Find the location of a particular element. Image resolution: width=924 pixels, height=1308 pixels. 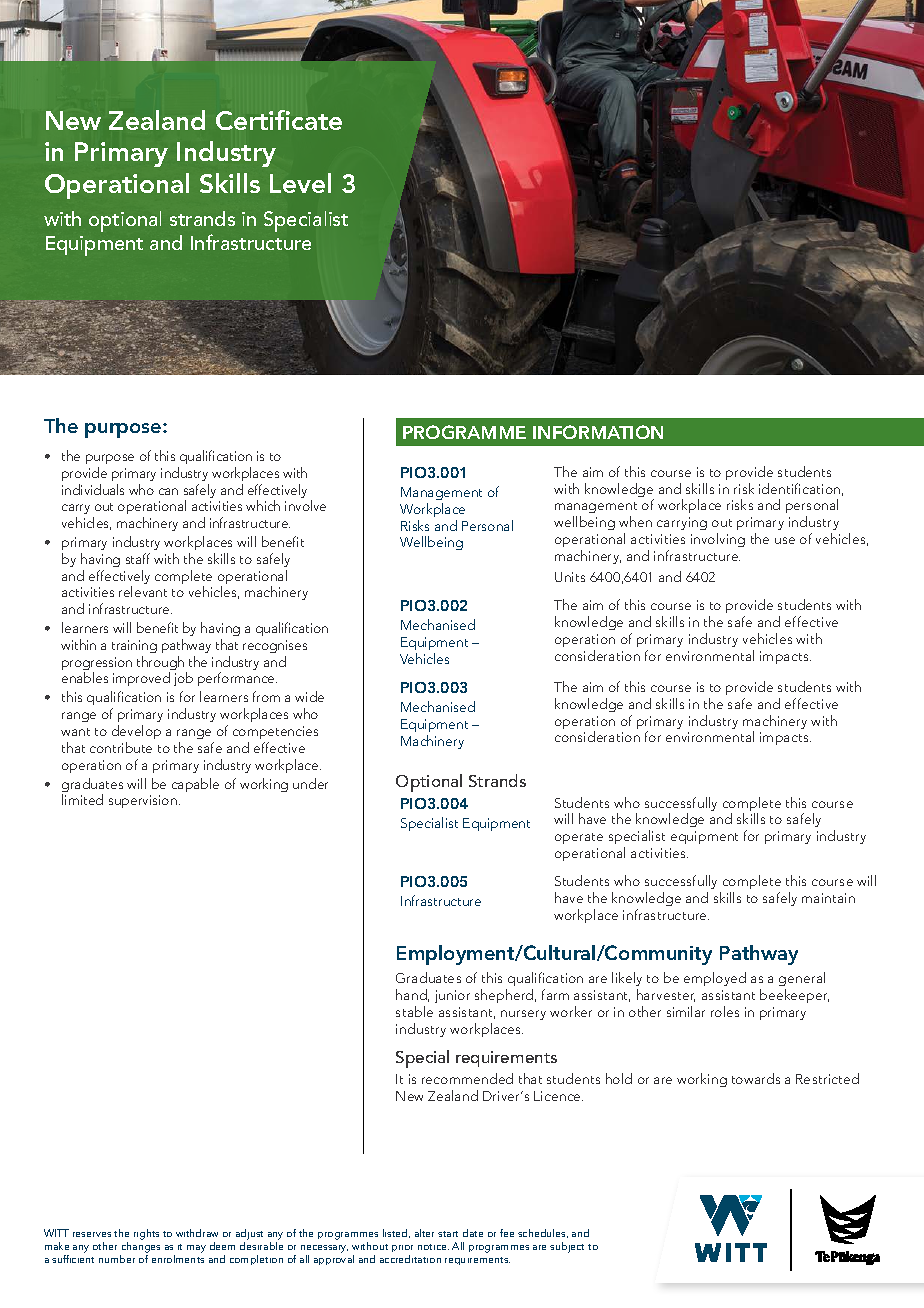

start is located at coordinates (448, 1234).
